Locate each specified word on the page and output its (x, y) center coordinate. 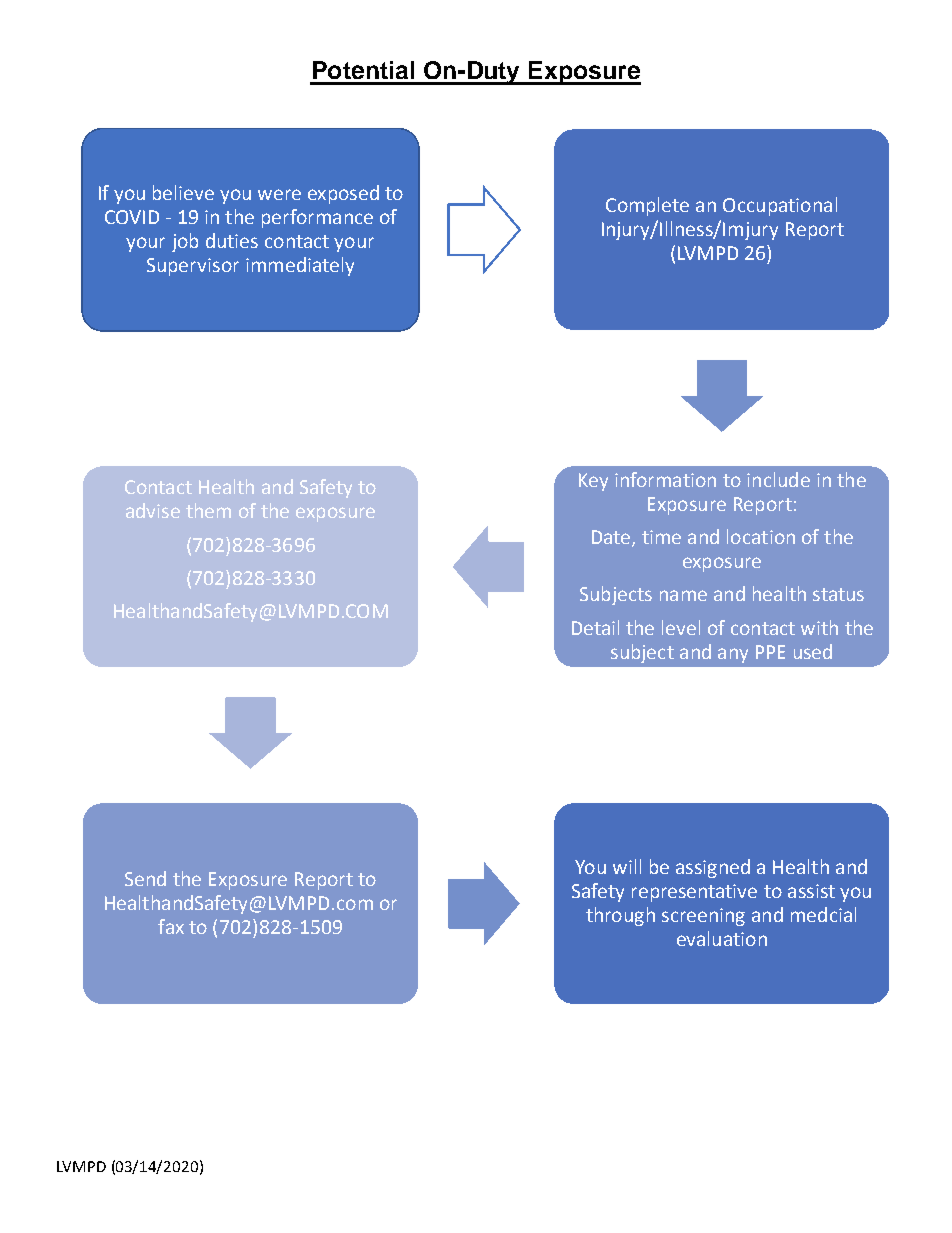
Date (612, 538)
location (761, 536)
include (778, 479)
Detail (595, 627)
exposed (343, 194)
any (733, 655)
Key (593, 482)
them (208, 510)
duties (232, 240)
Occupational (780, 206)
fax (171, 926)
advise (153, 510)
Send (145, 878)
